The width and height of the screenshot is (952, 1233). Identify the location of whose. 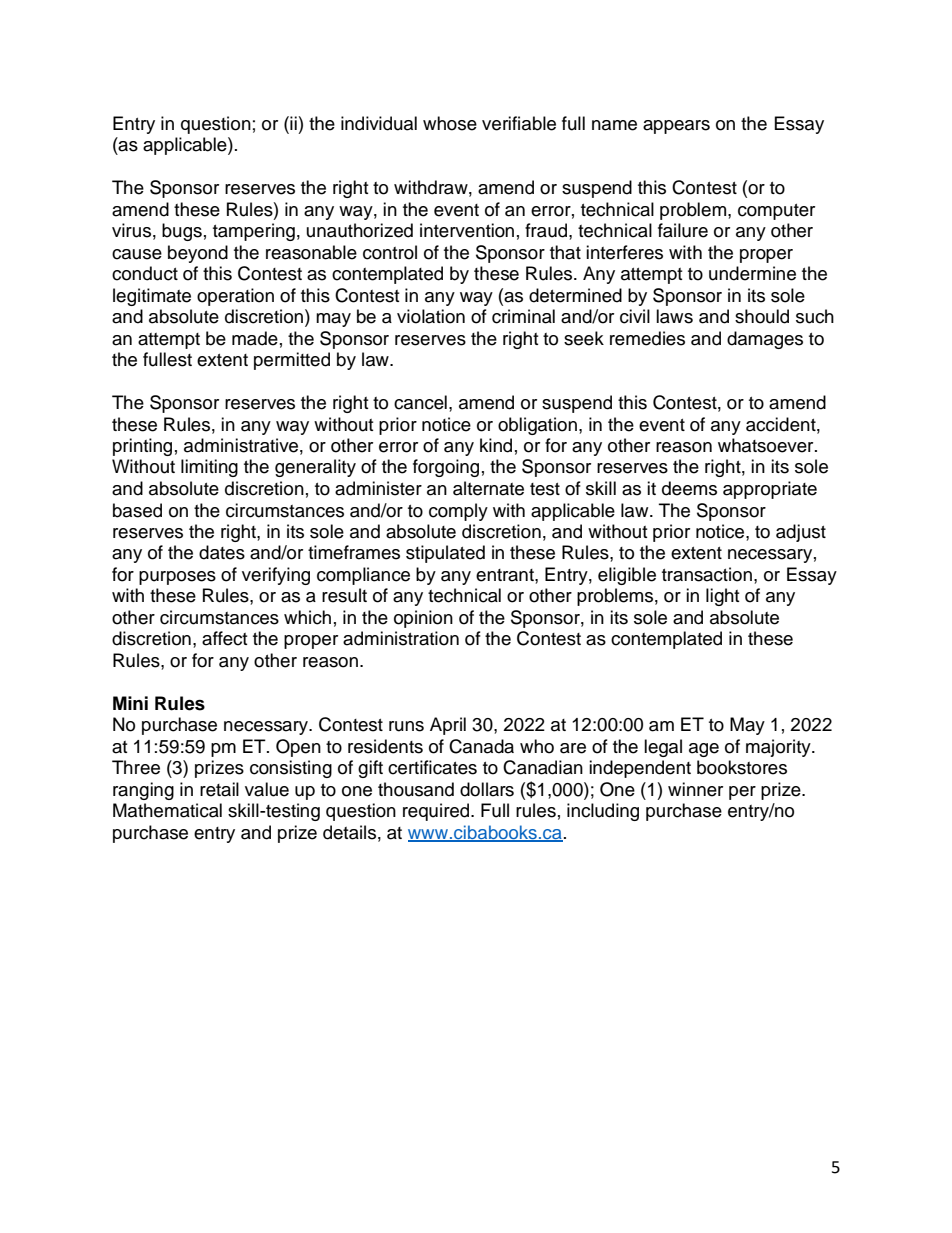
(450, 123).
